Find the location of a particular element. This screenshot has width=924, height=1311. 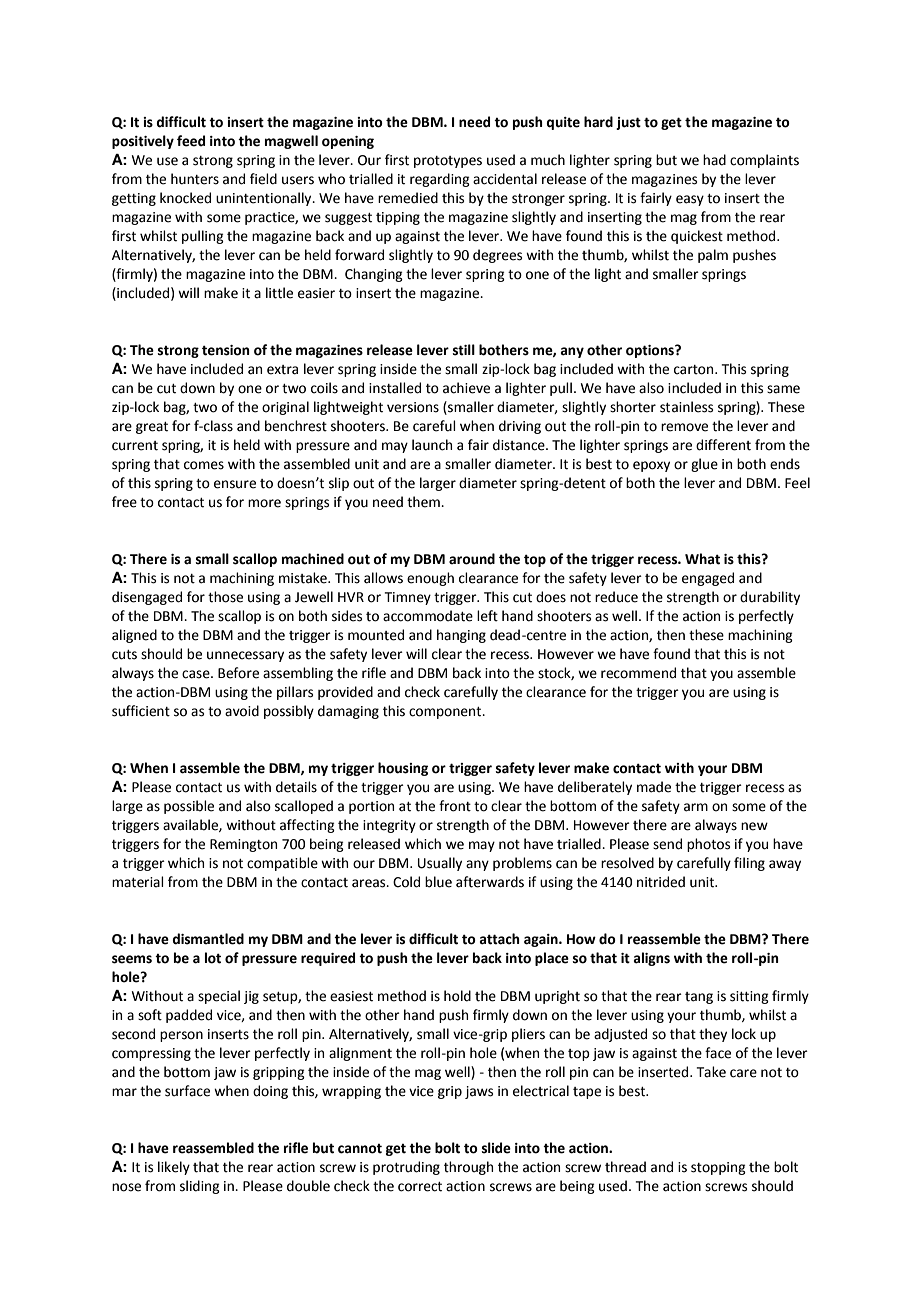

feed is located at coordinates (191, 141).
